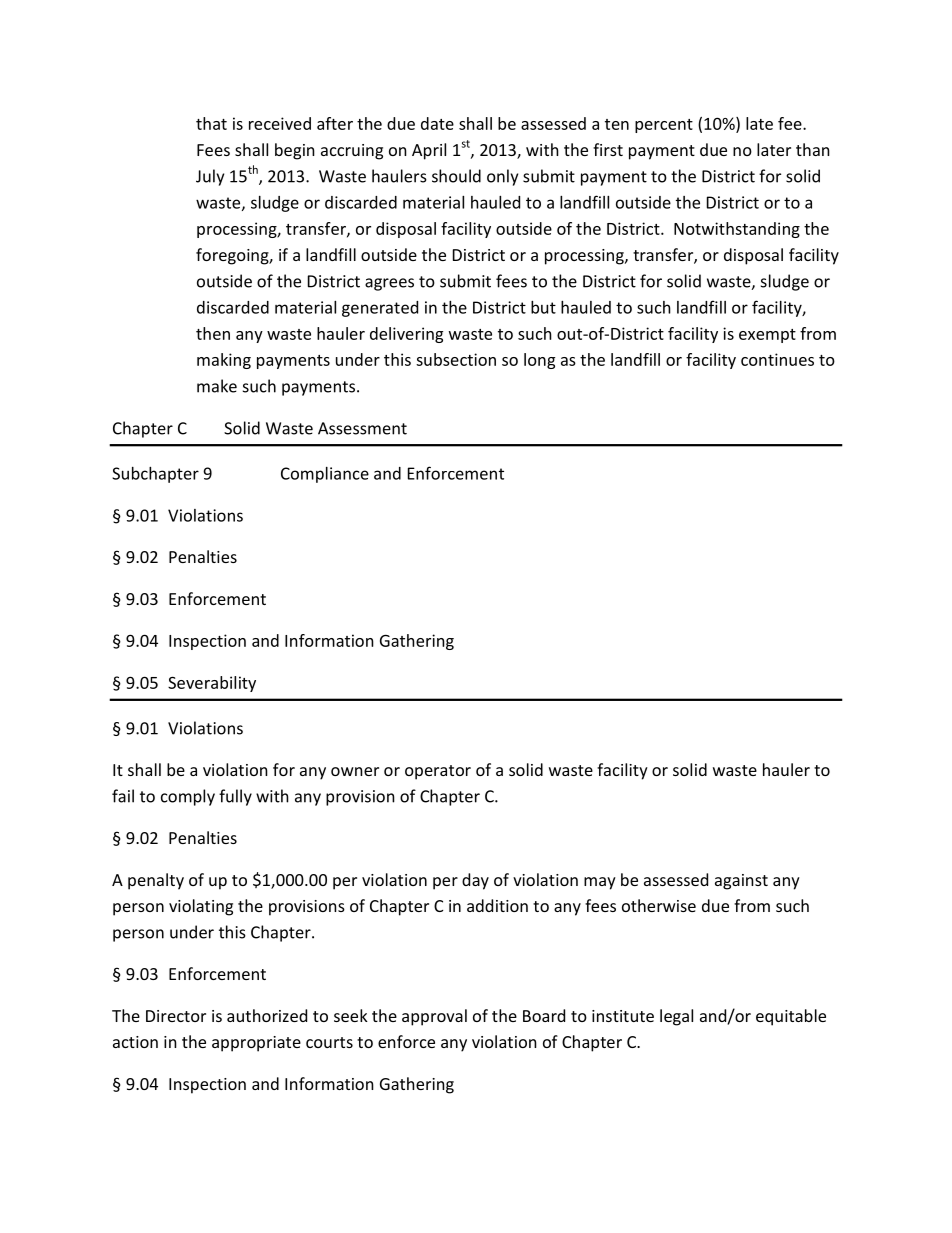  Describe the element at coordinates (429, 151) in the document. I see `April` at that location.
